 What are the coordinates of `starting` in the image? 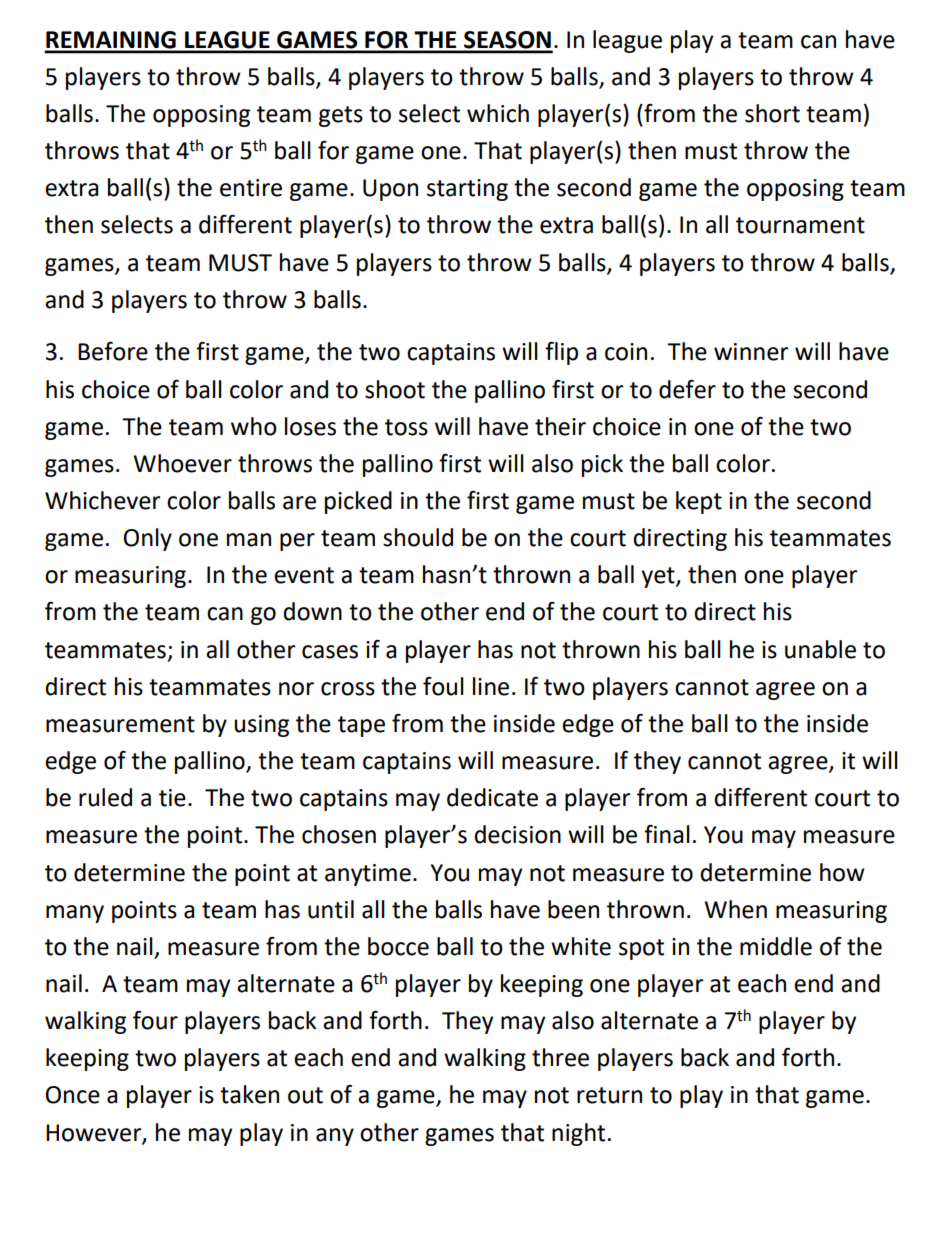 It's located at (467, 190).
